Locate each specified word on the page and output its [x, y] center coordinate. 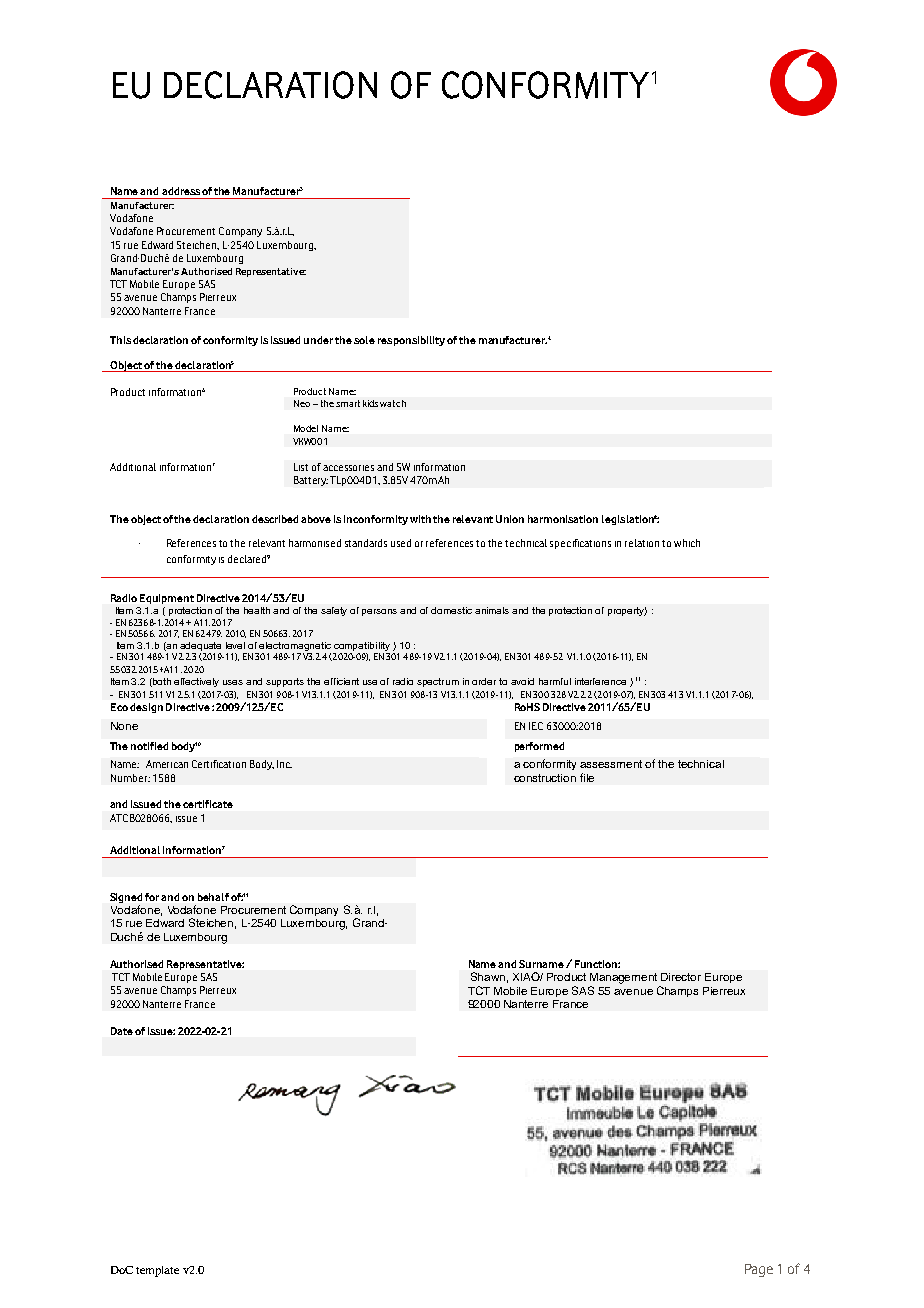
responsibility [411, 341]
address [181, 191]
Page [759, 1270]
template [157, 1271]
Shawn [488, 976]
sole [364, 340]
